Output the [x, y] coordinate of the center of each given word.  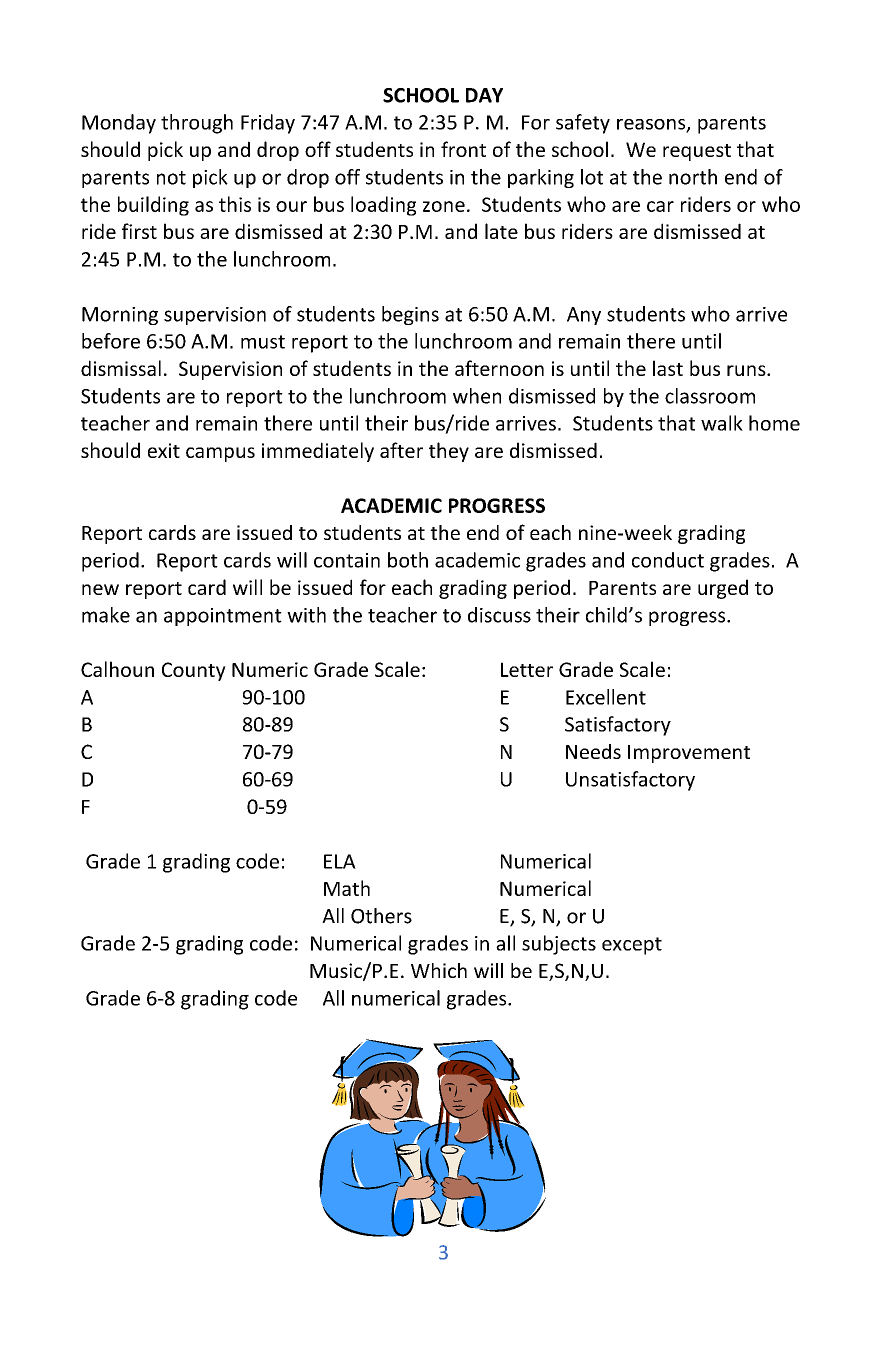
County [194, 671]
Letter [527, 669]
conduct [668, 560]
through [197, 124]
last [668, 368]
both [408, 560]
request [697, 152]
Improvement [689, 754]
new [100, 589]
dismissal [121, 368]
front [463, 149]
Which [439, 970]
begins [410, 315]
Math [347, 888]
